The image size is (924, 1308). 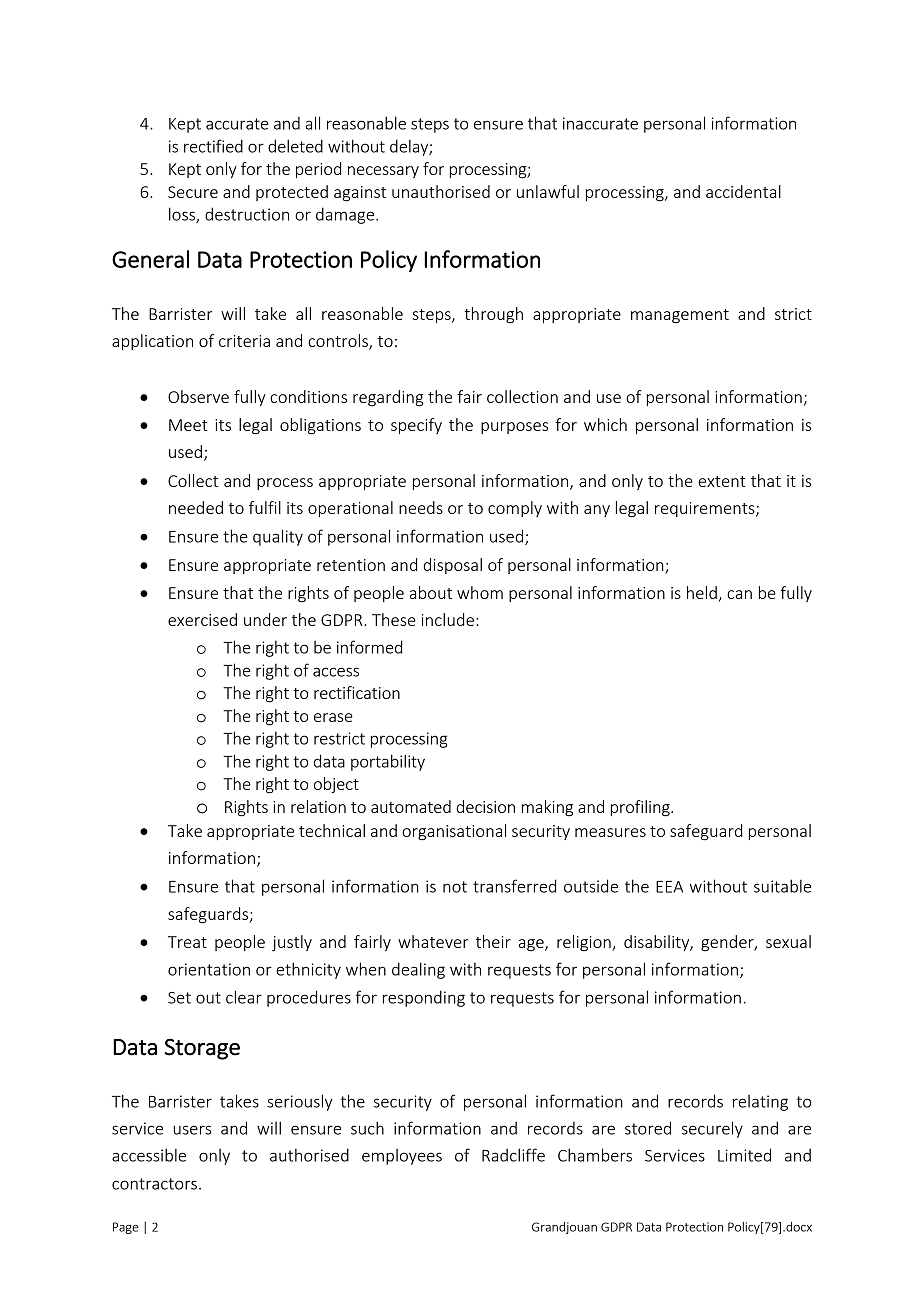 I want to click on contractors, so click(x=154, y=1184).
